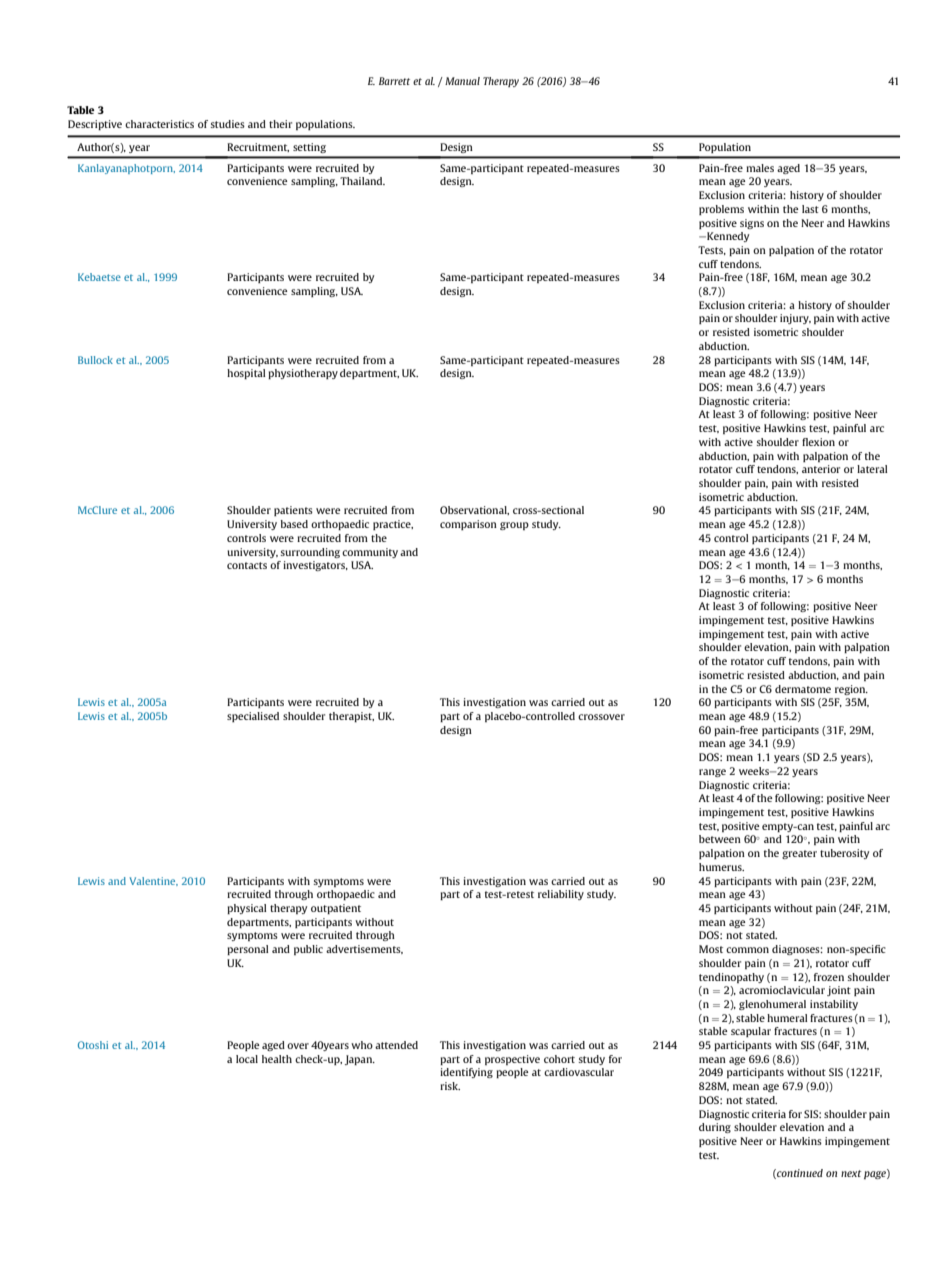 The width and height of the screenshot is (952, 1270). Describe the element at coordinates (760, 168) in the screenshot. I see `males` at that location.
